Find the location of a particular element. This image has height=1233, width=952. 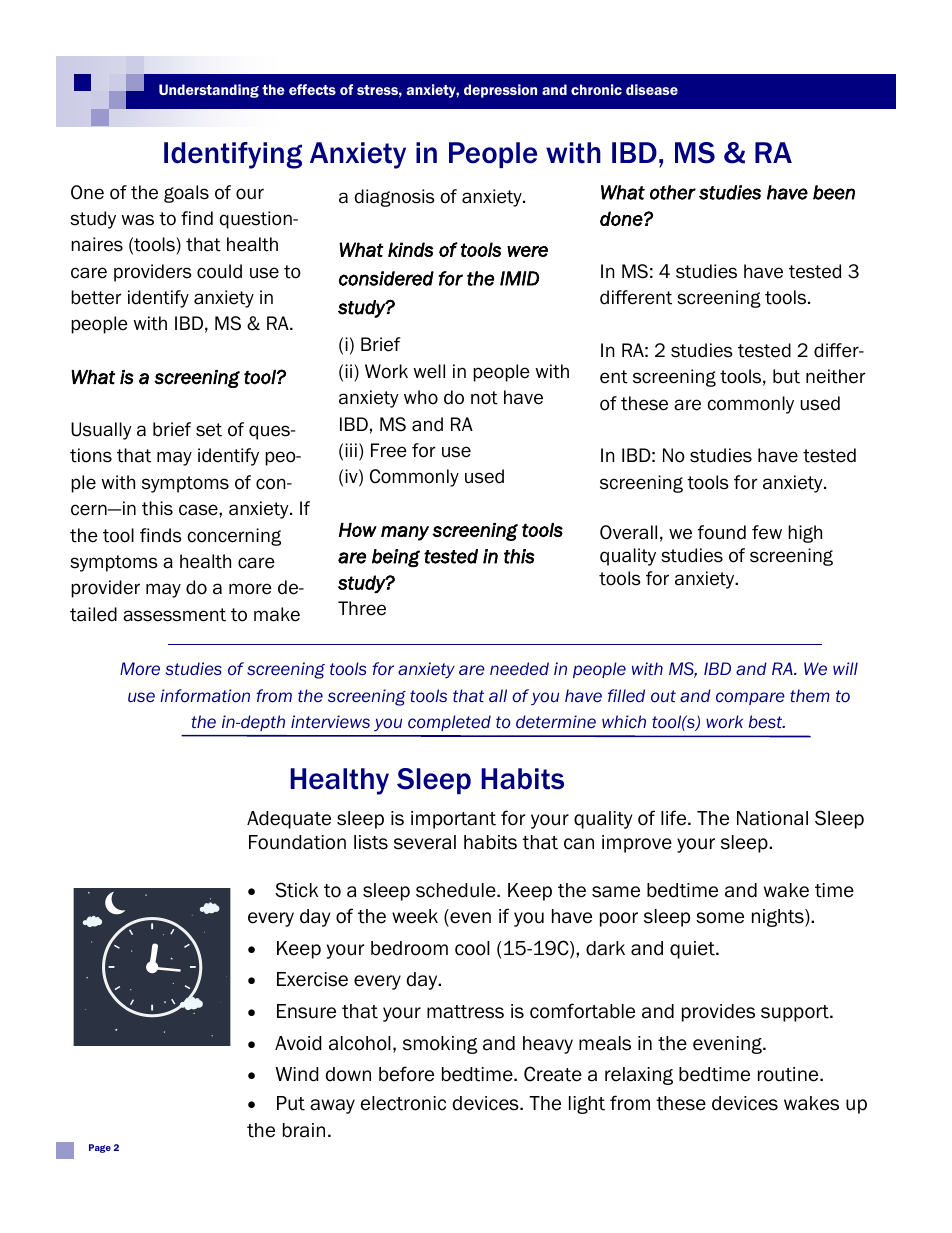

electronic is located at coordinates (403, 1103).
